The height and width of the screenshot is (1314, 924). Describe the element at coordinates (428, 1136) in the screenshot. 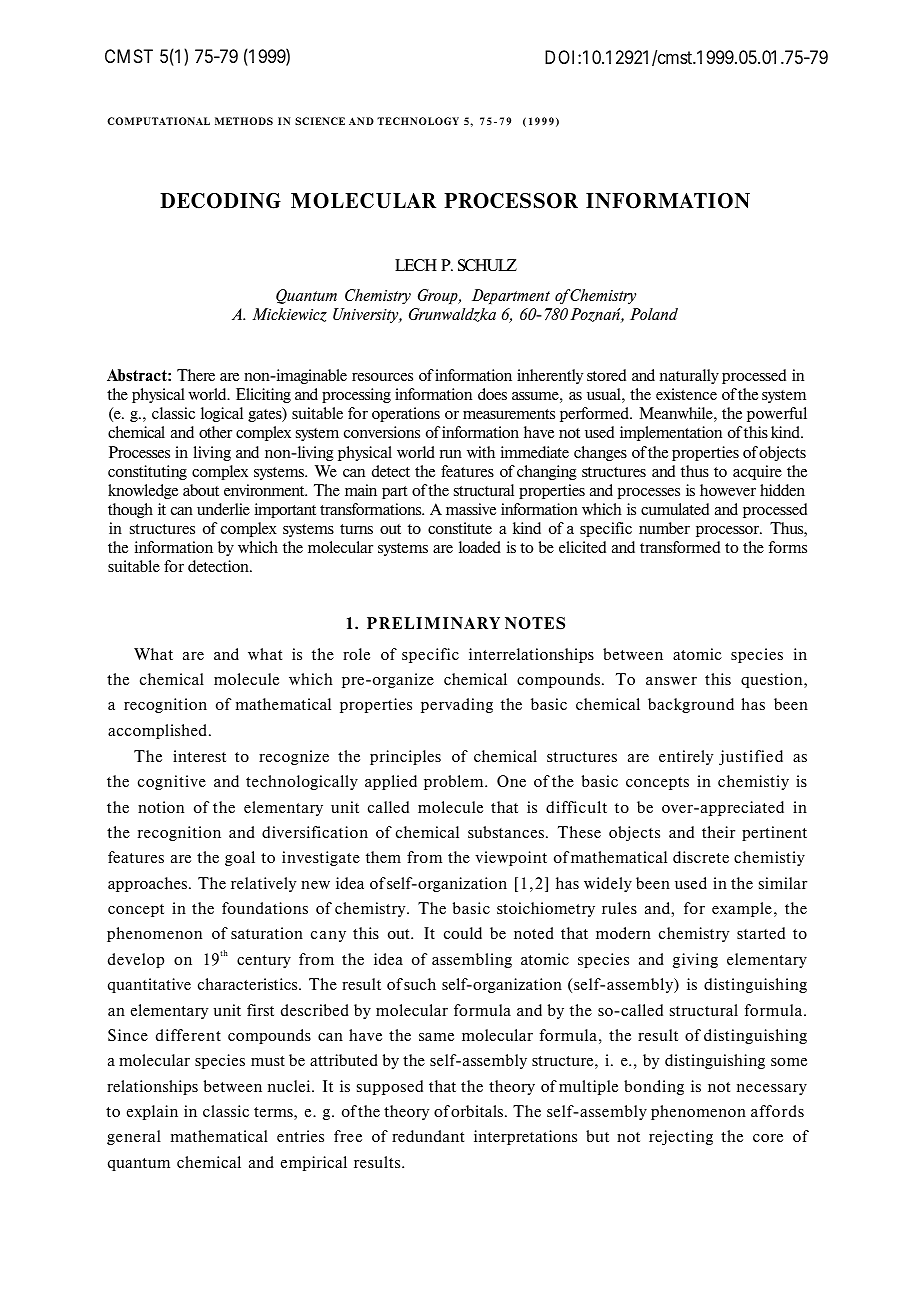

I see `redundant` at that location.
